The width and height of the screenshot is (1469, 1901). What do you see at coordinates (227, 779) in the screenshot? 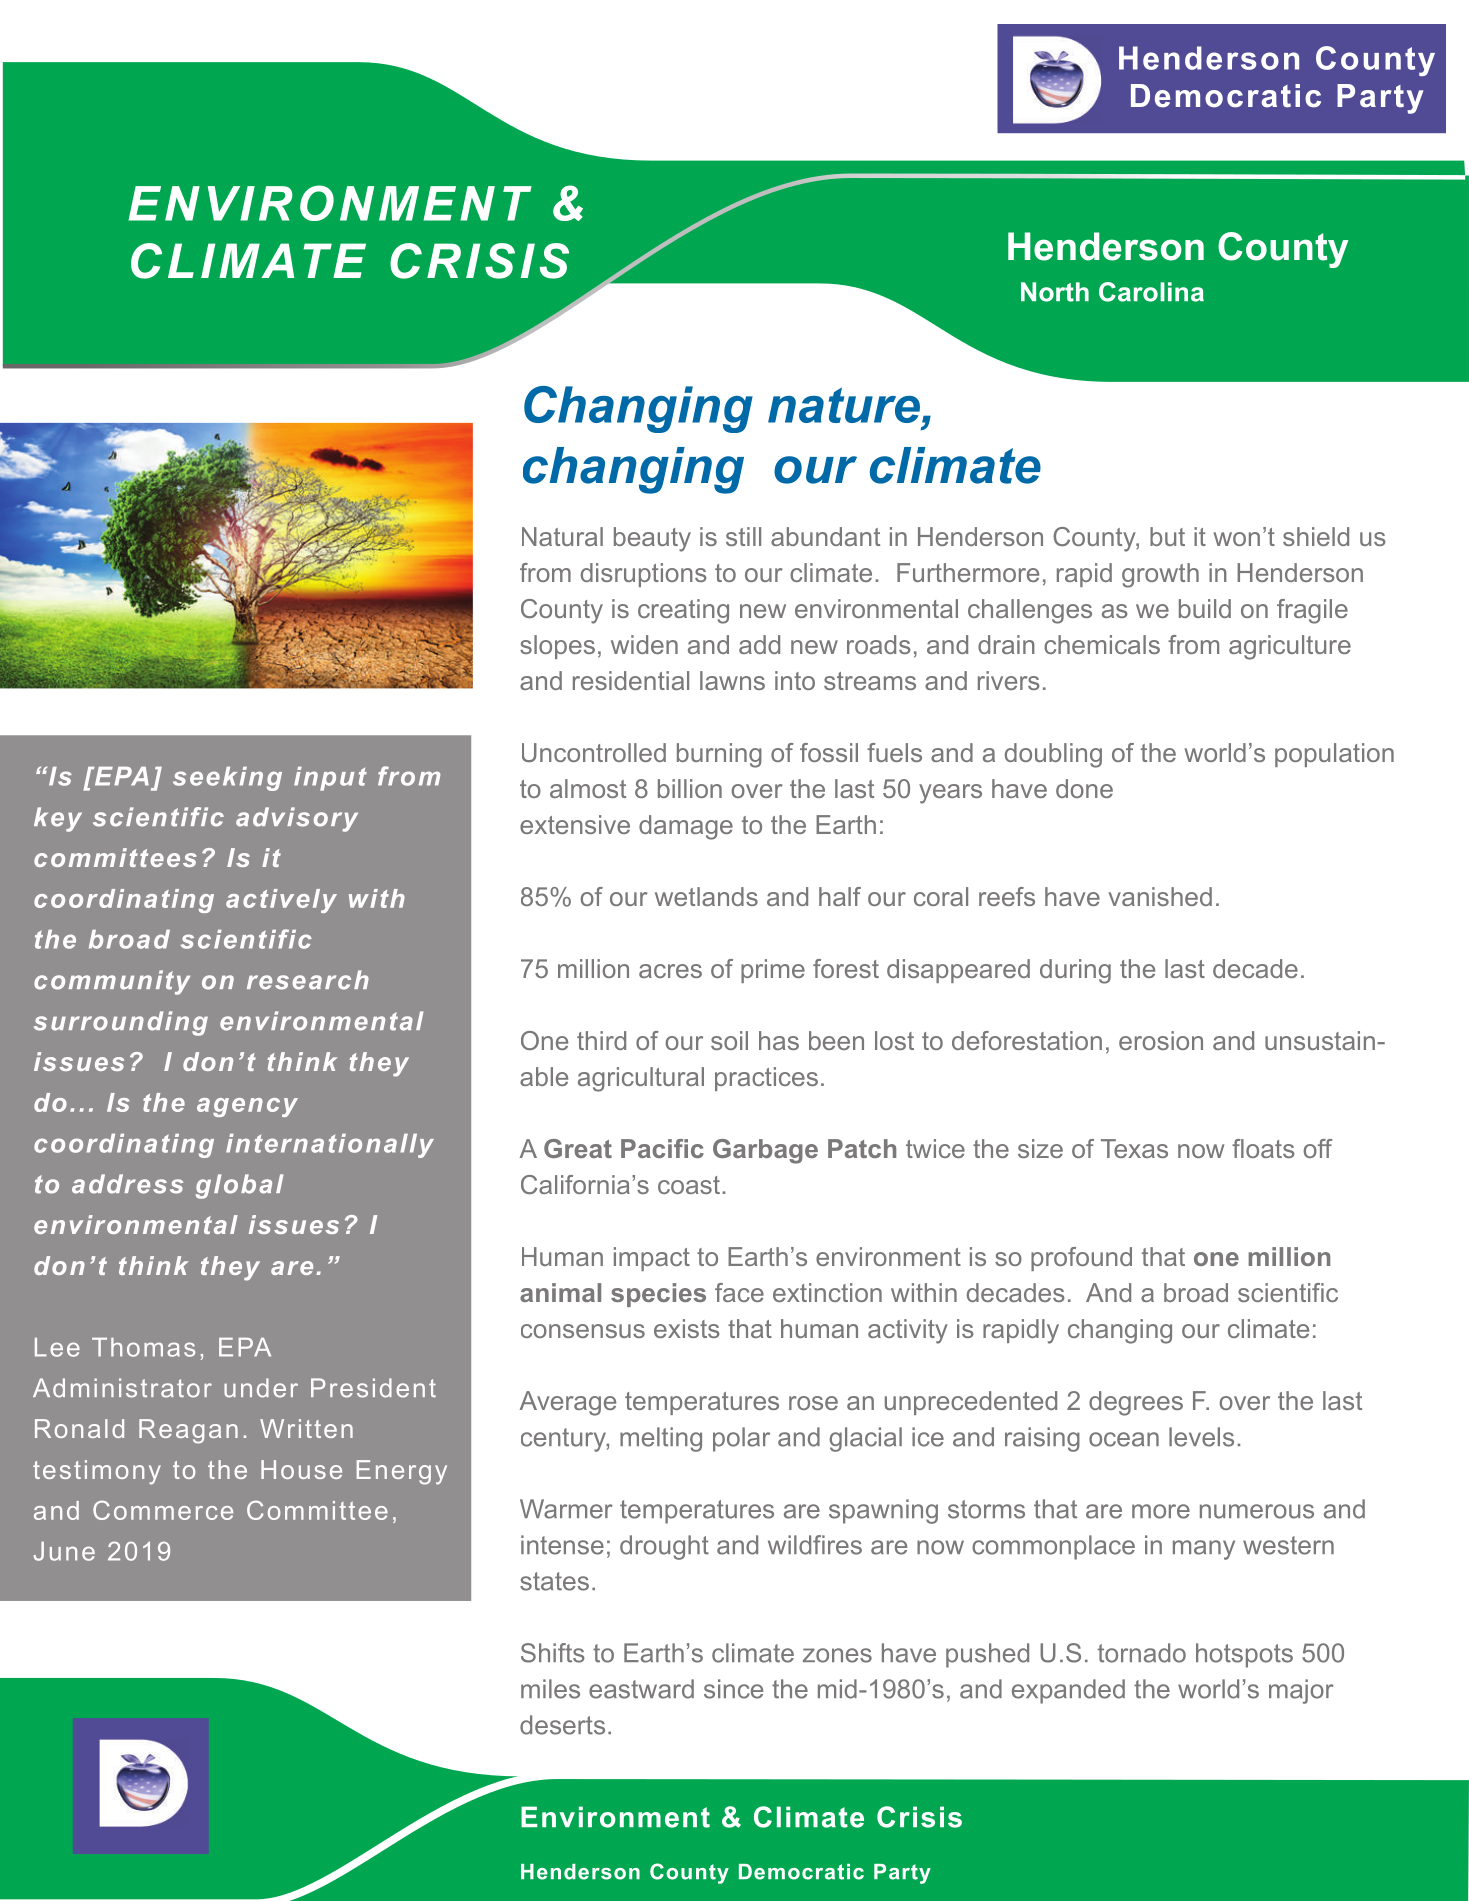
I see `seeking` at bounding box center [227, 779].
